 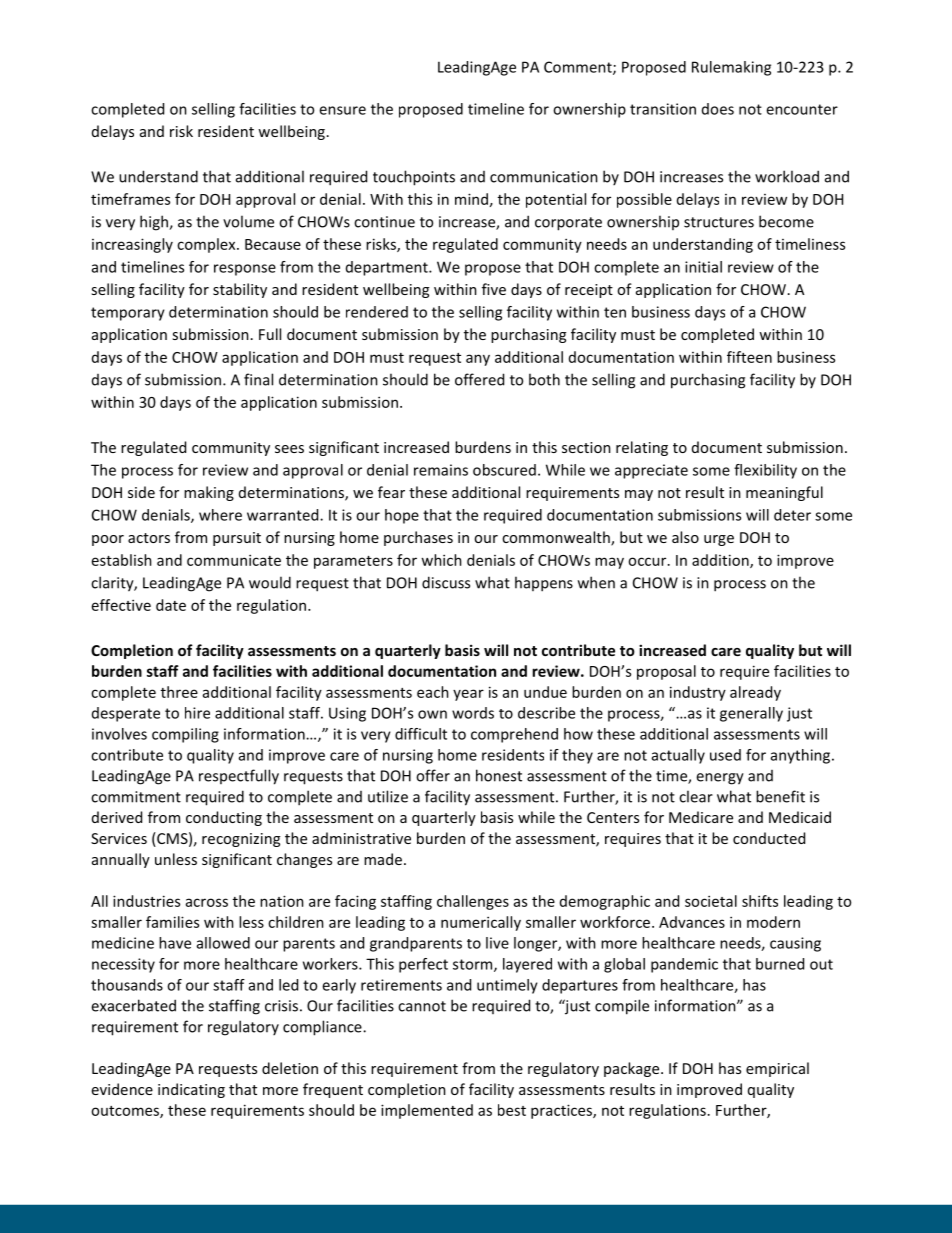 I want to click on where, so click(x=220, y=515).
